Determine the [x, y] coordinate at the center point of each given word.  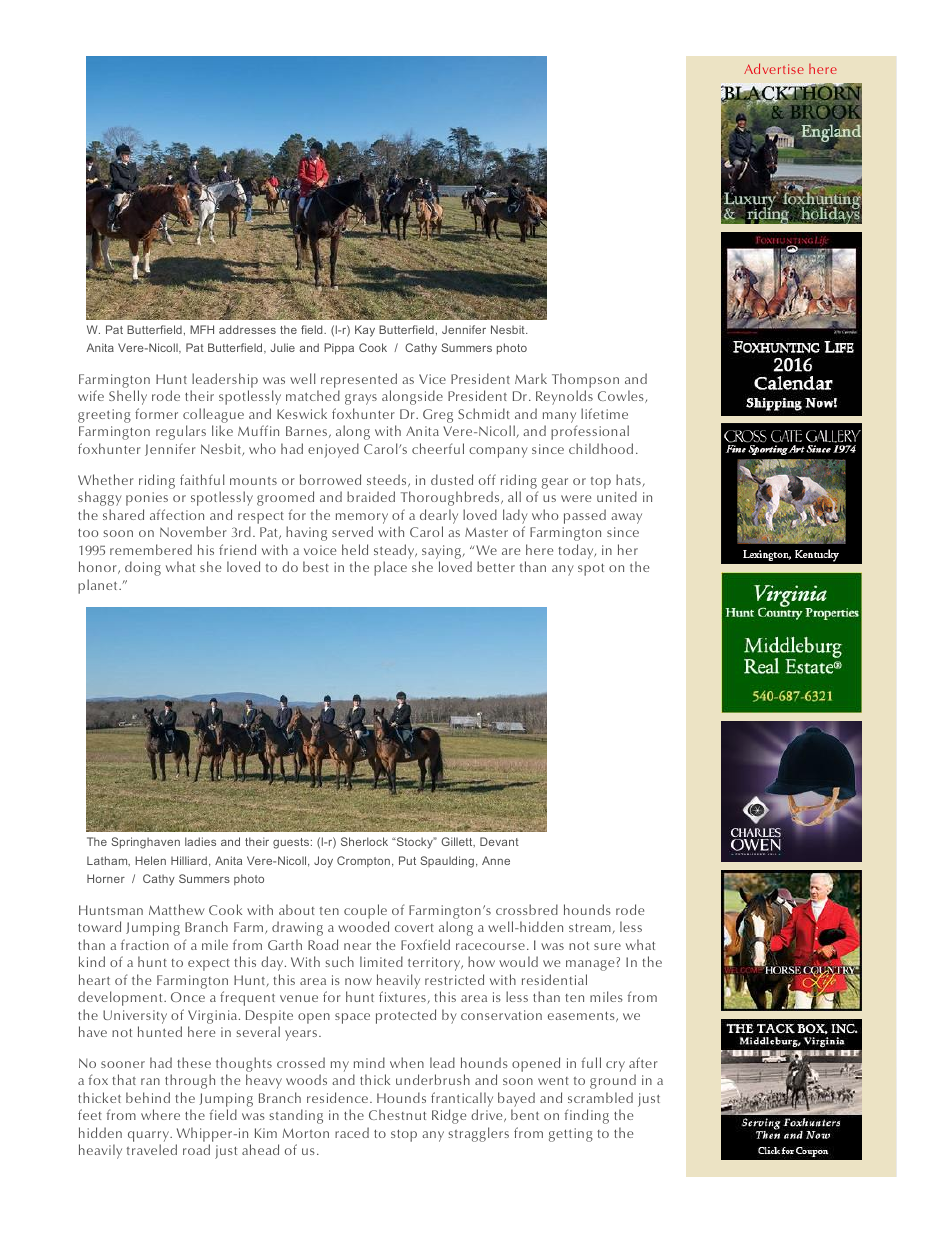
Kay [365, 331]
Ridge [449, 1116]
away [626, 518]
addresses [247, 329]
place [390, 568]
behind [148, 1097]
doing [143, 568]
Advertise [774, 68]
